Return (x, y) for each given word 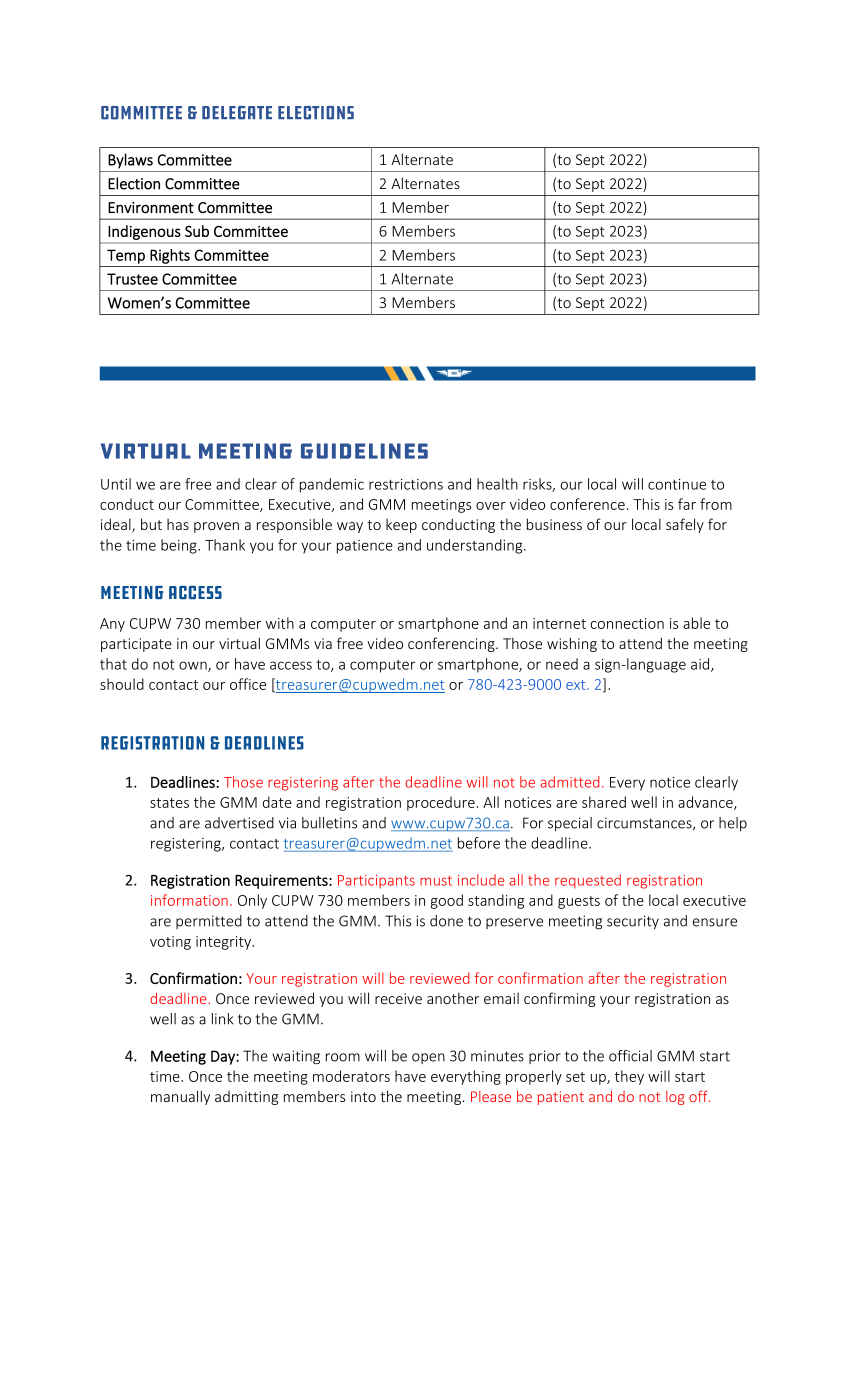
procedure (441, 803)
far (687, 504)
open (428, 1058)
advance (706, 803)
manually (180, 1097)
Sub (197, 231)
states (169, 803)
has (178, 524)
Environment (151, 208)
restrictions (406, 484)
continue (677, 484)
